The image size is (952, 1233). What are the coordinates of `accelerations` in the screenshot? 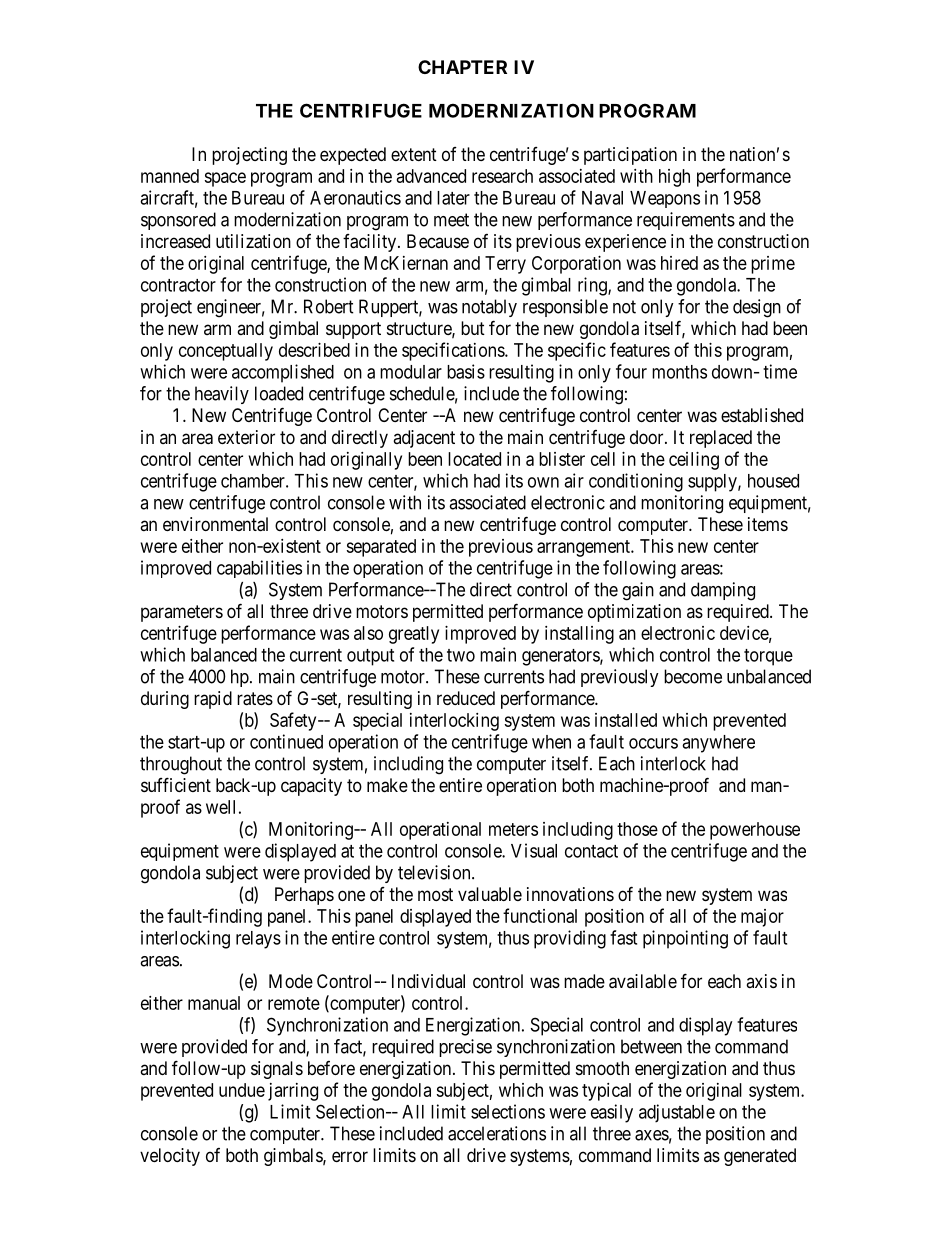 It's located at (497, 1133).
